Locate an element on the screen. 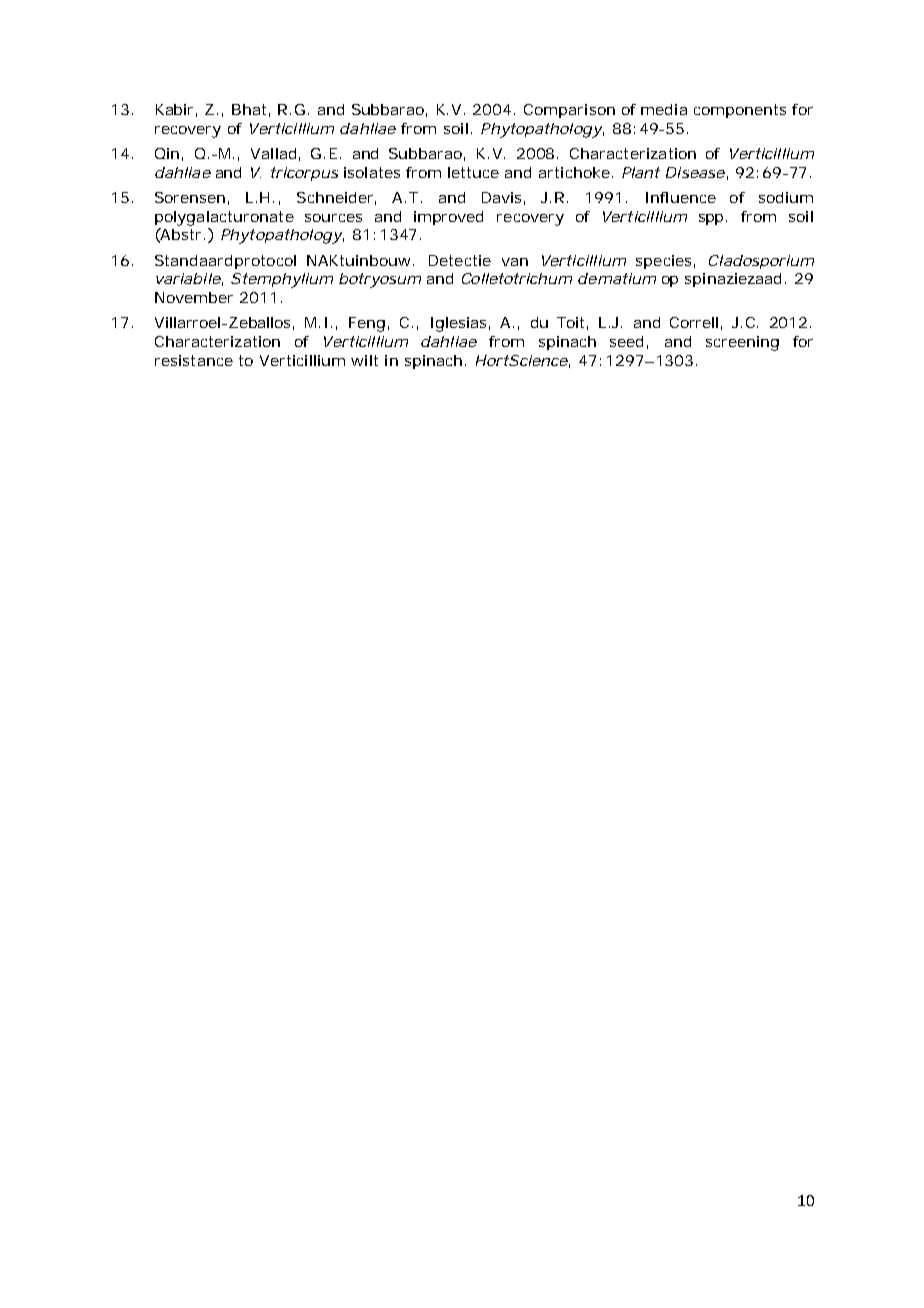 This screenshot has height=1308, width=924. Davis is located at coordinates (503, 198).
